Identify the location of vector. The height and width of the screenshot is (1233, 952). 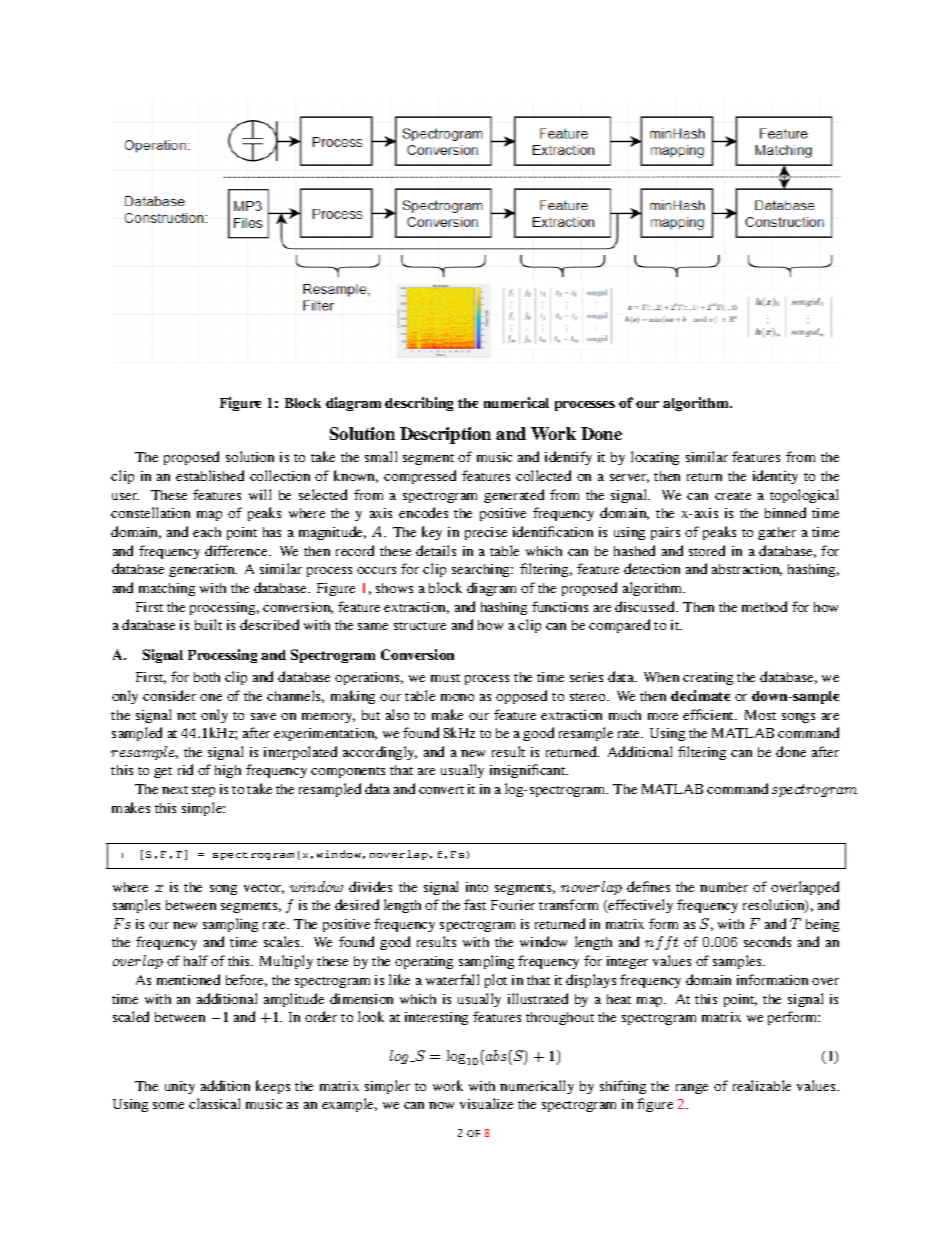
(264, 889).
